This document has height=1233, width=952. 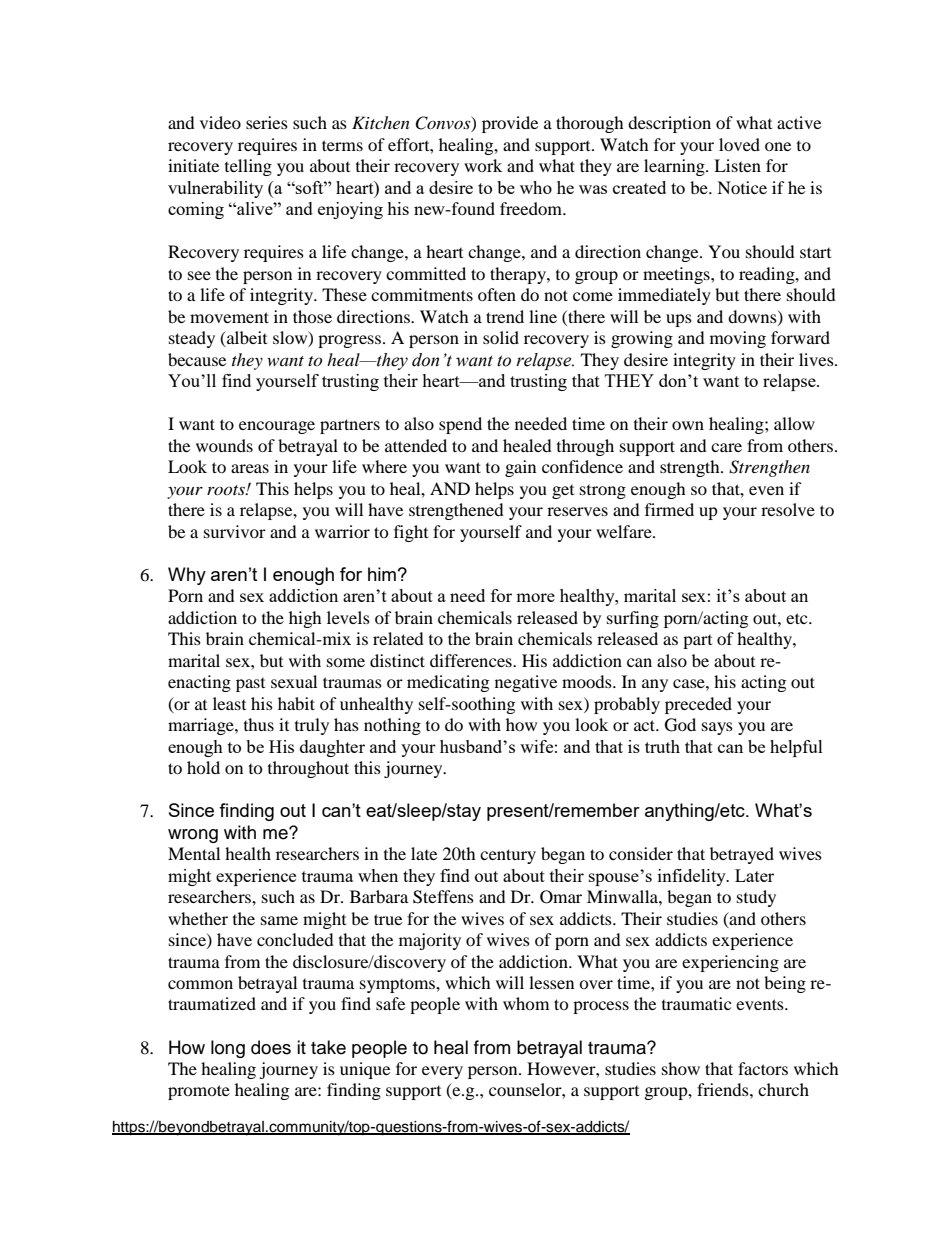 What do you see at coordinates (717, 728) in the document?
I see `says` at bounding box center [717, 728].
